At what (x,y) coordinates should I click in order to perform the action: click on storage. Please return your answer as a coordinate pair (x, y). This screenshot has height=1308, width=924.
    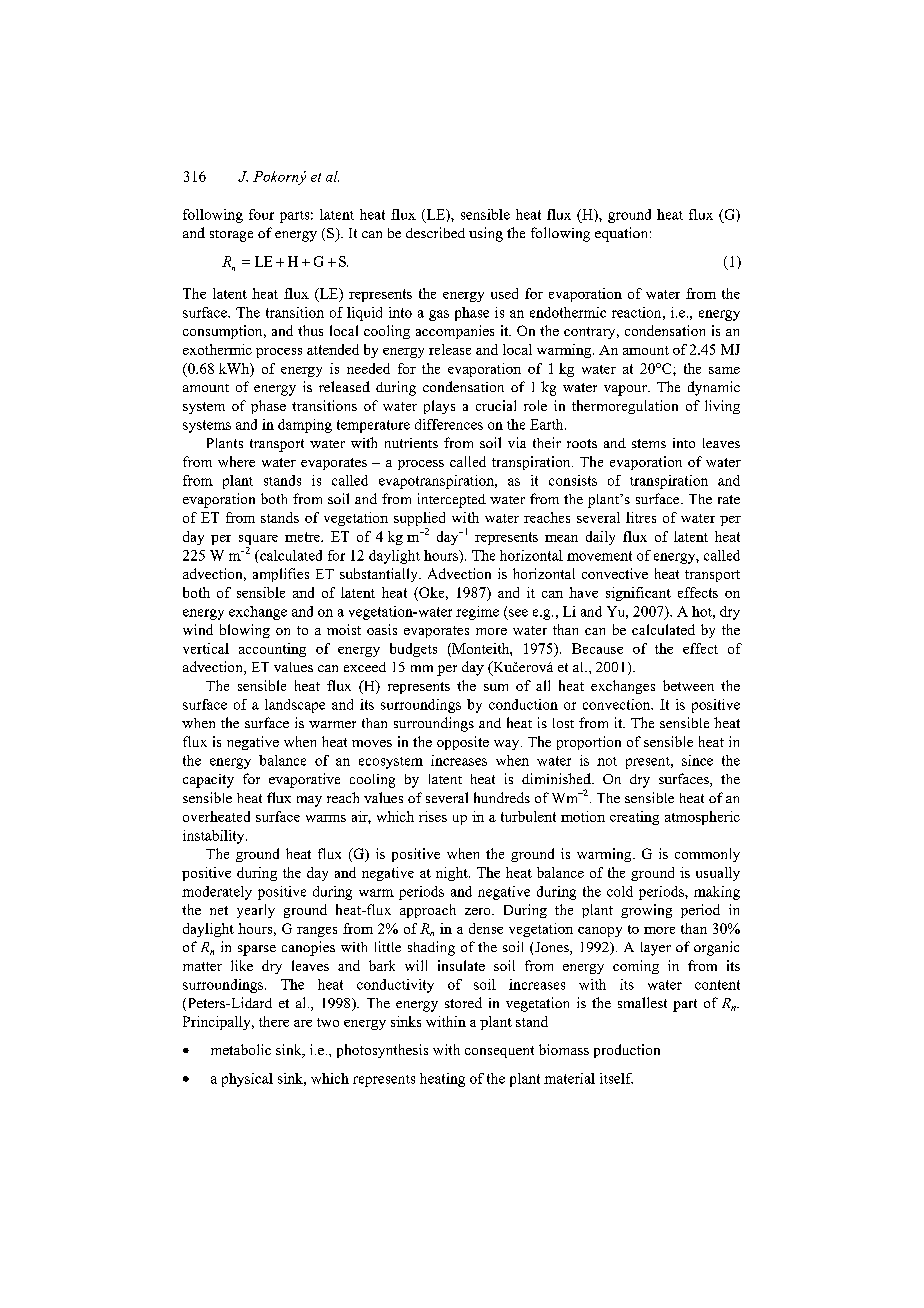
    Looking at the image, I should click on (231, 236).
